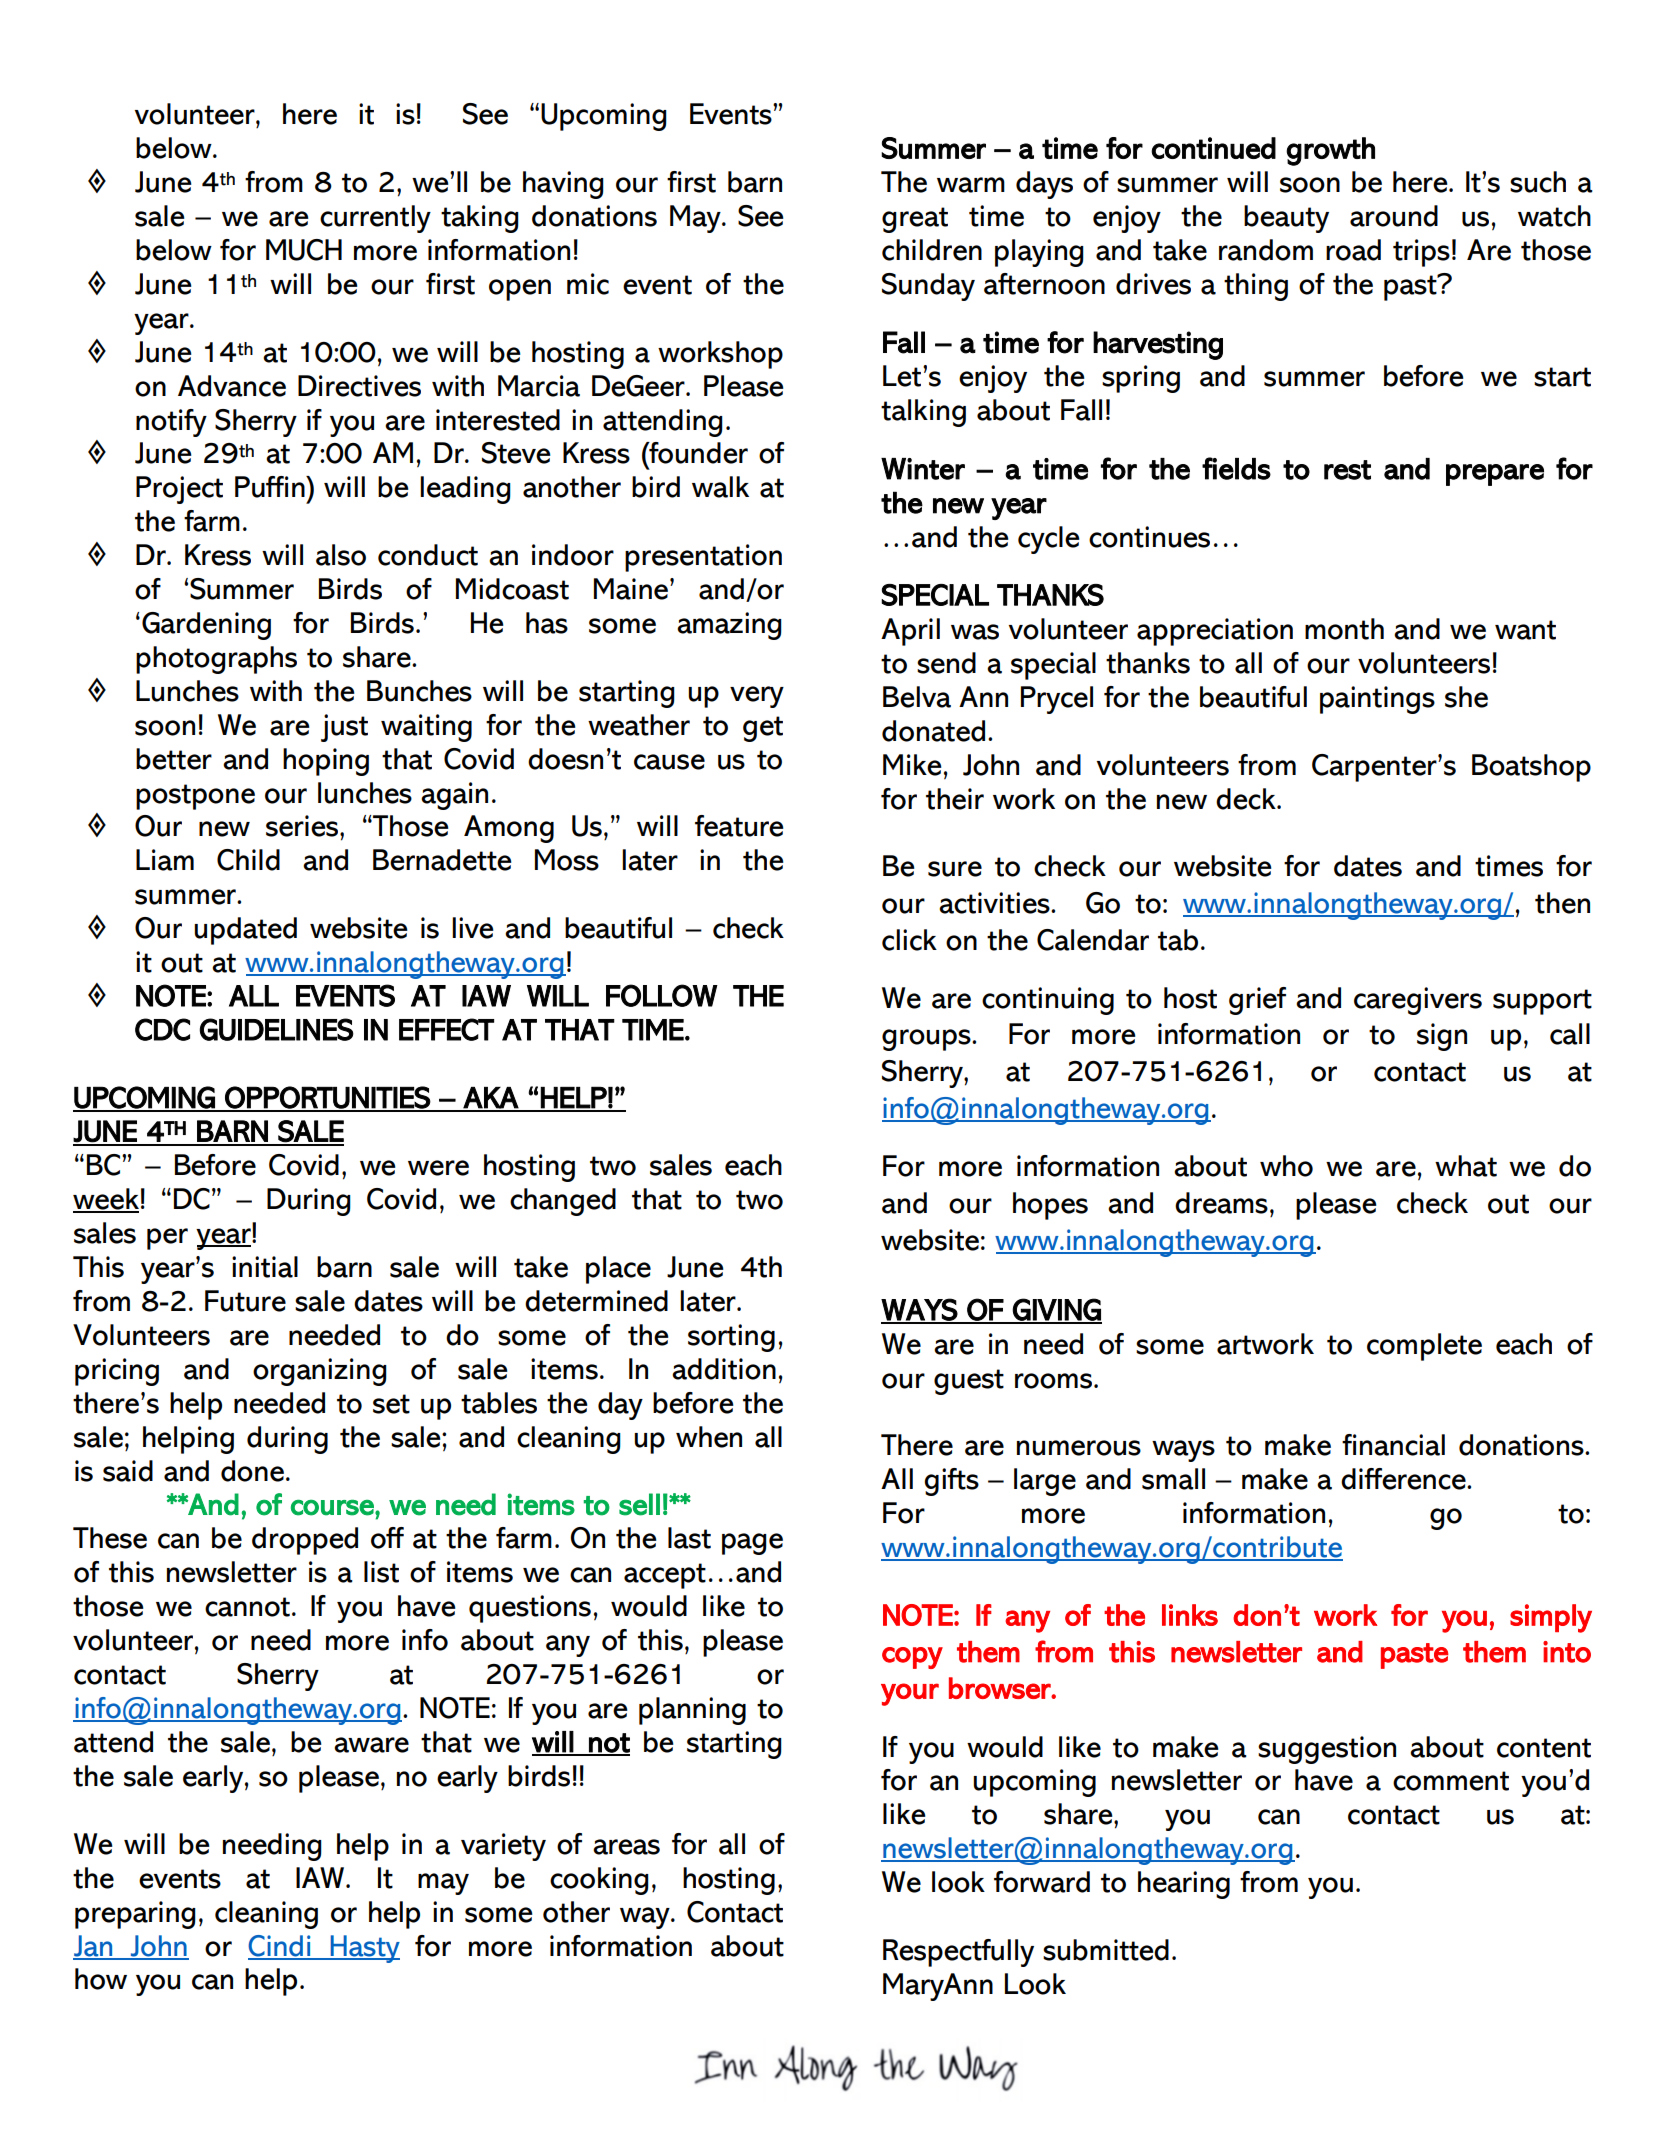 The height and width of the screenshot is (2154, 1665). What do you see at coordinates (304, 250) in the screenshot?
I see `MUCH` at bounding box center [304, 250].
